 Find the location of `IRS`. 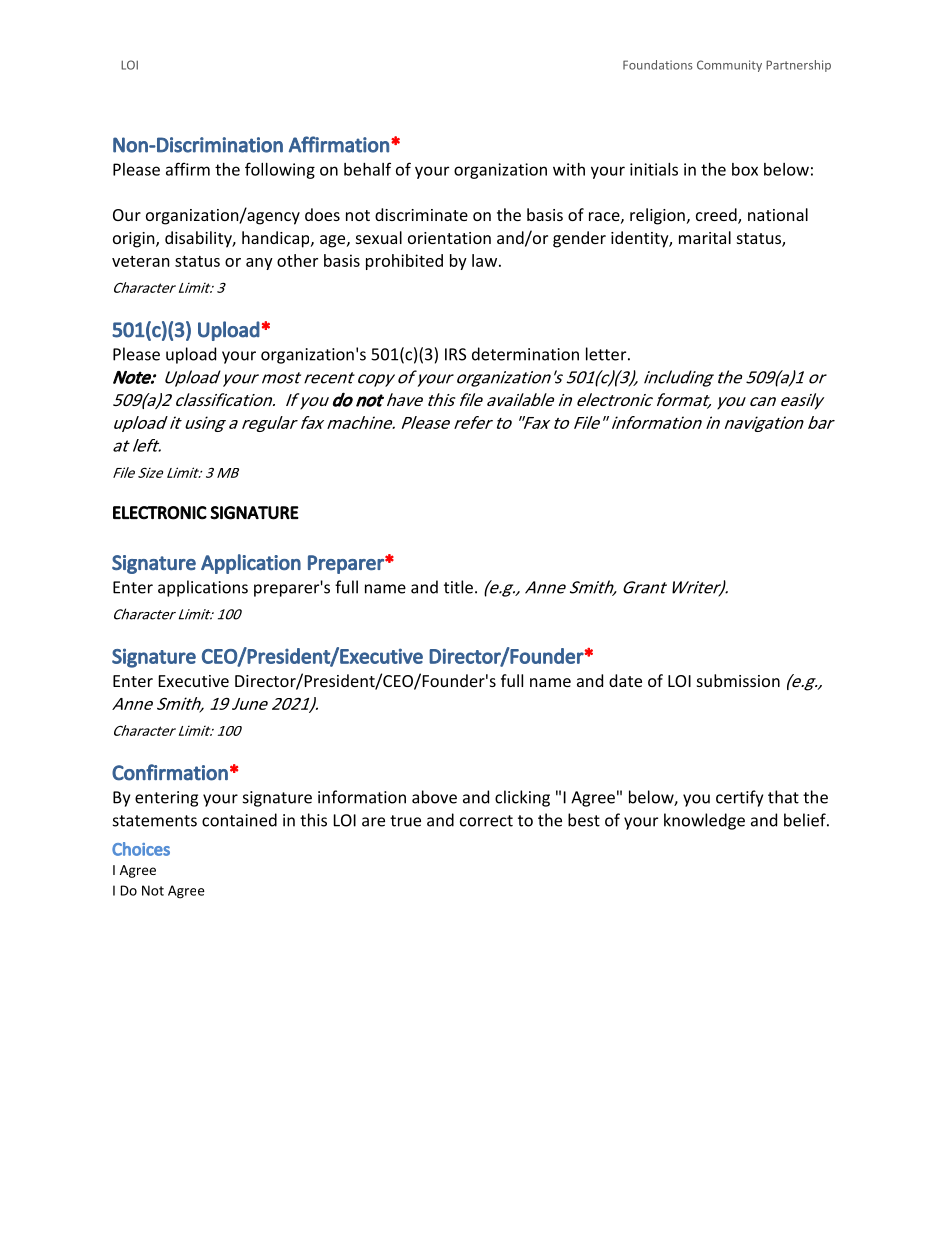

IRS is located at coordinates (455, 354).
